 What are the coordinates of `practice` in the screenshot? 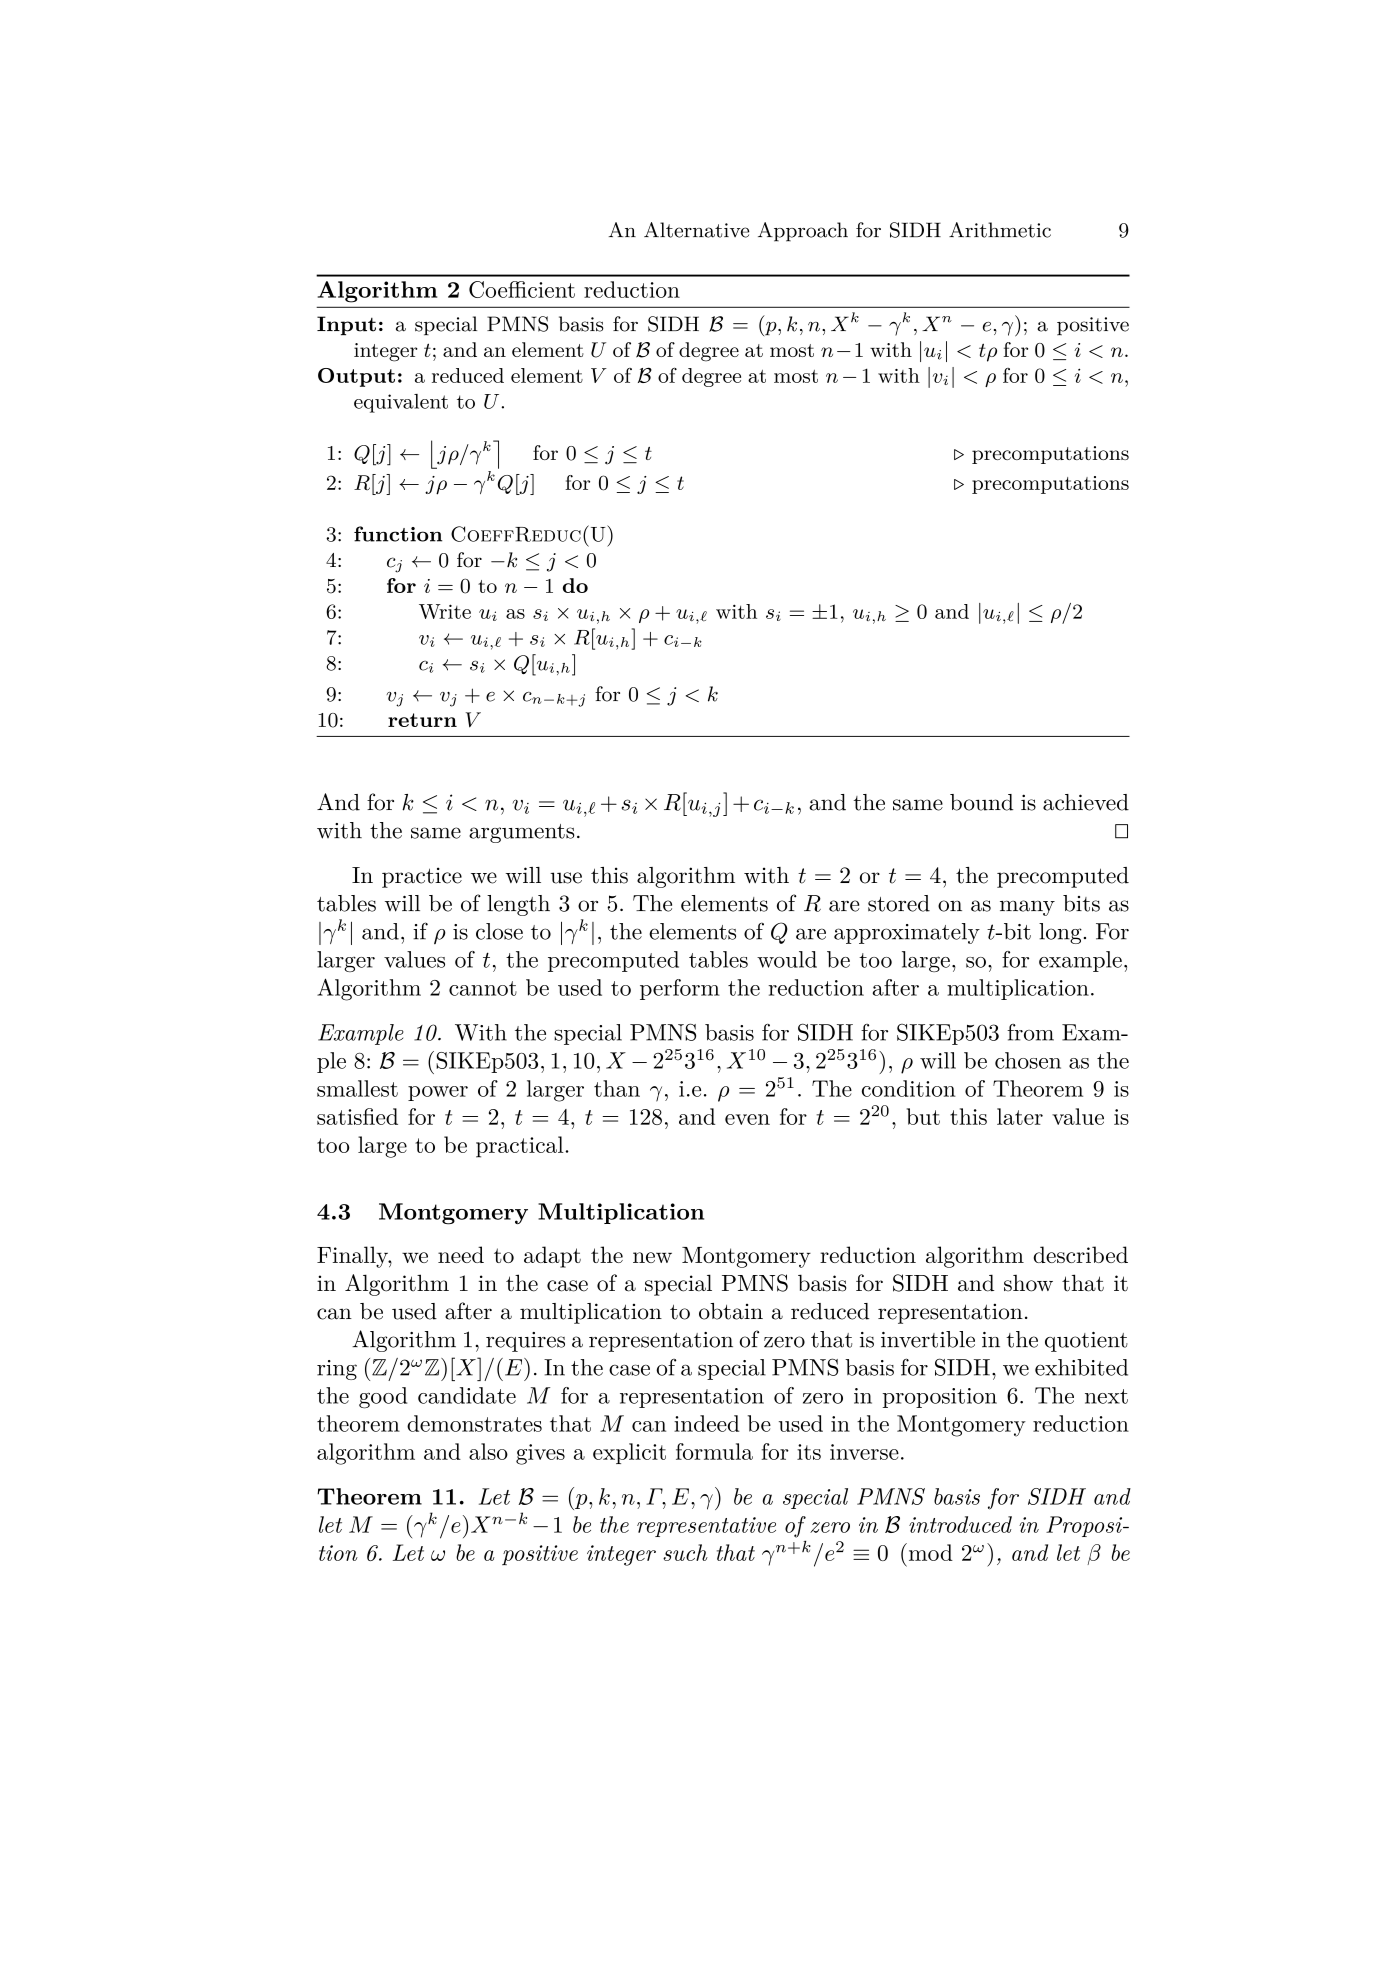 It's located at (422, 877).
